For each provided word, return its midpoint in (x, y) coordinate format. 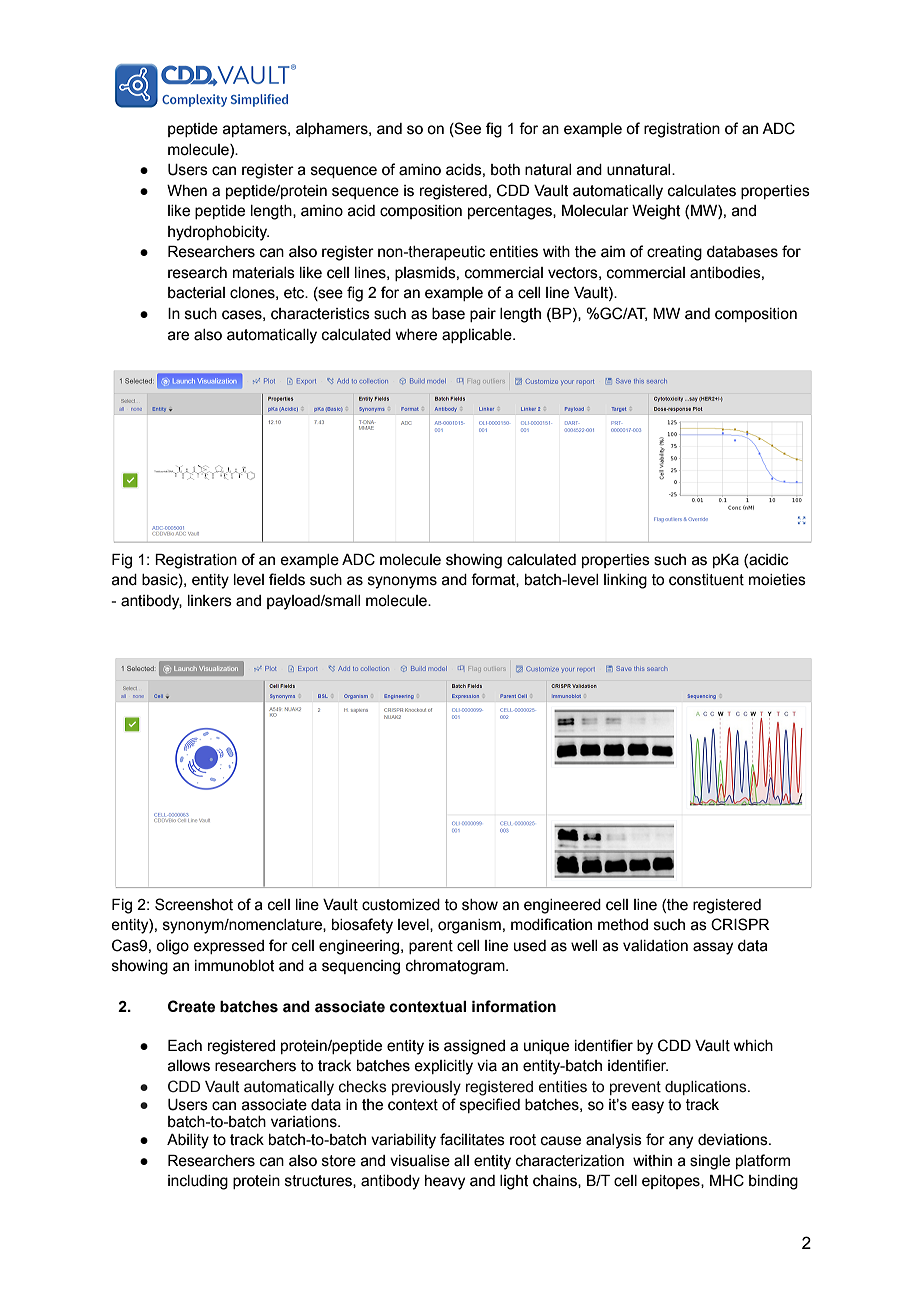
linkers (210, 601)
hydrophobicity (218, 233)
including (198, 1182)
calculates (702, 191)
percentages (511, 212)
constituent (706, 580)
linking (625, 581)
